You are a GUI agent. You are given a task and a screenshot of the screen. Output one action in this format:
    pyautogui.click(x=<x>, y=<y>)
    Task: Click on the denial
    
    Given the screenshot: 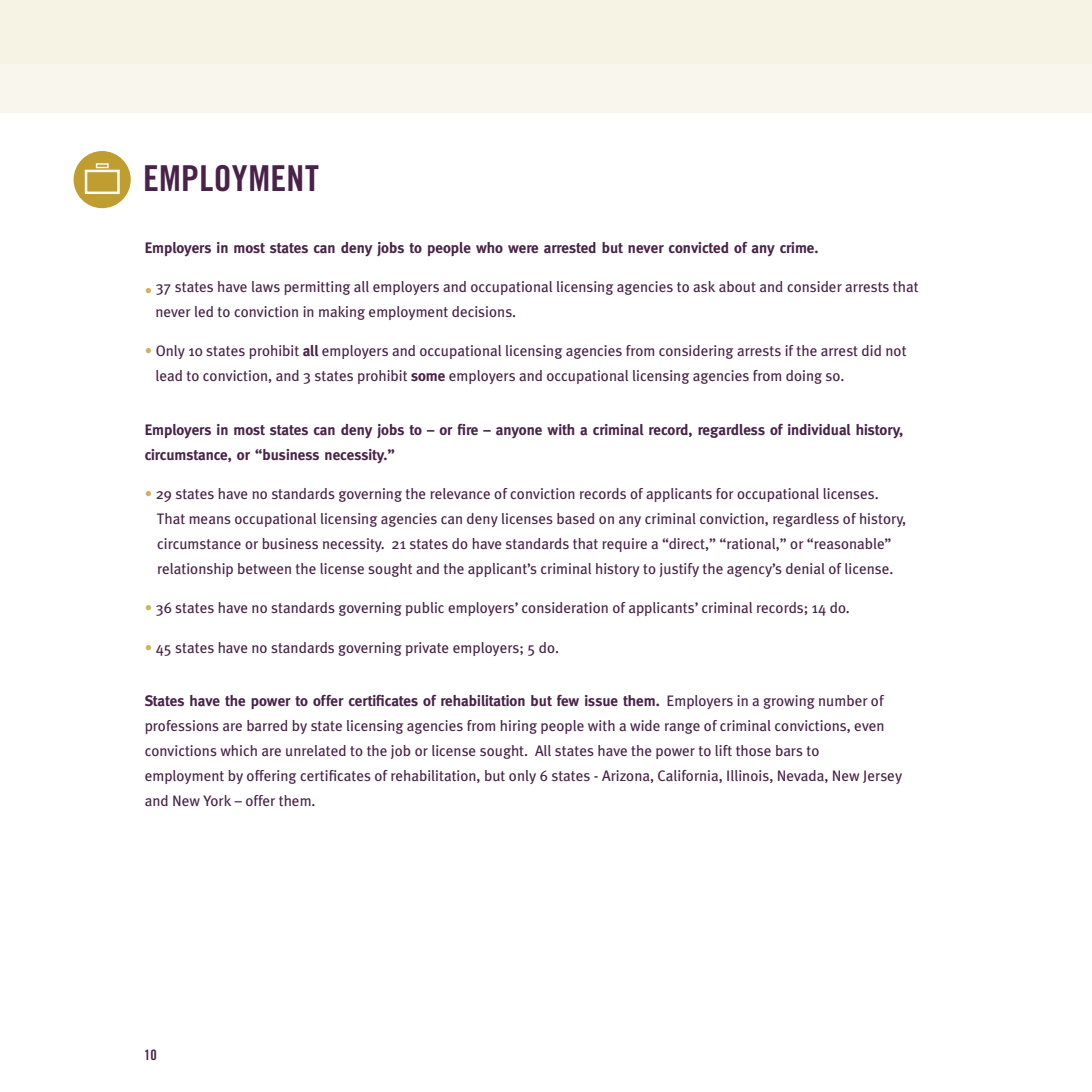 What is the action you would take?
    pyautogui.click(x=805, y=568)
